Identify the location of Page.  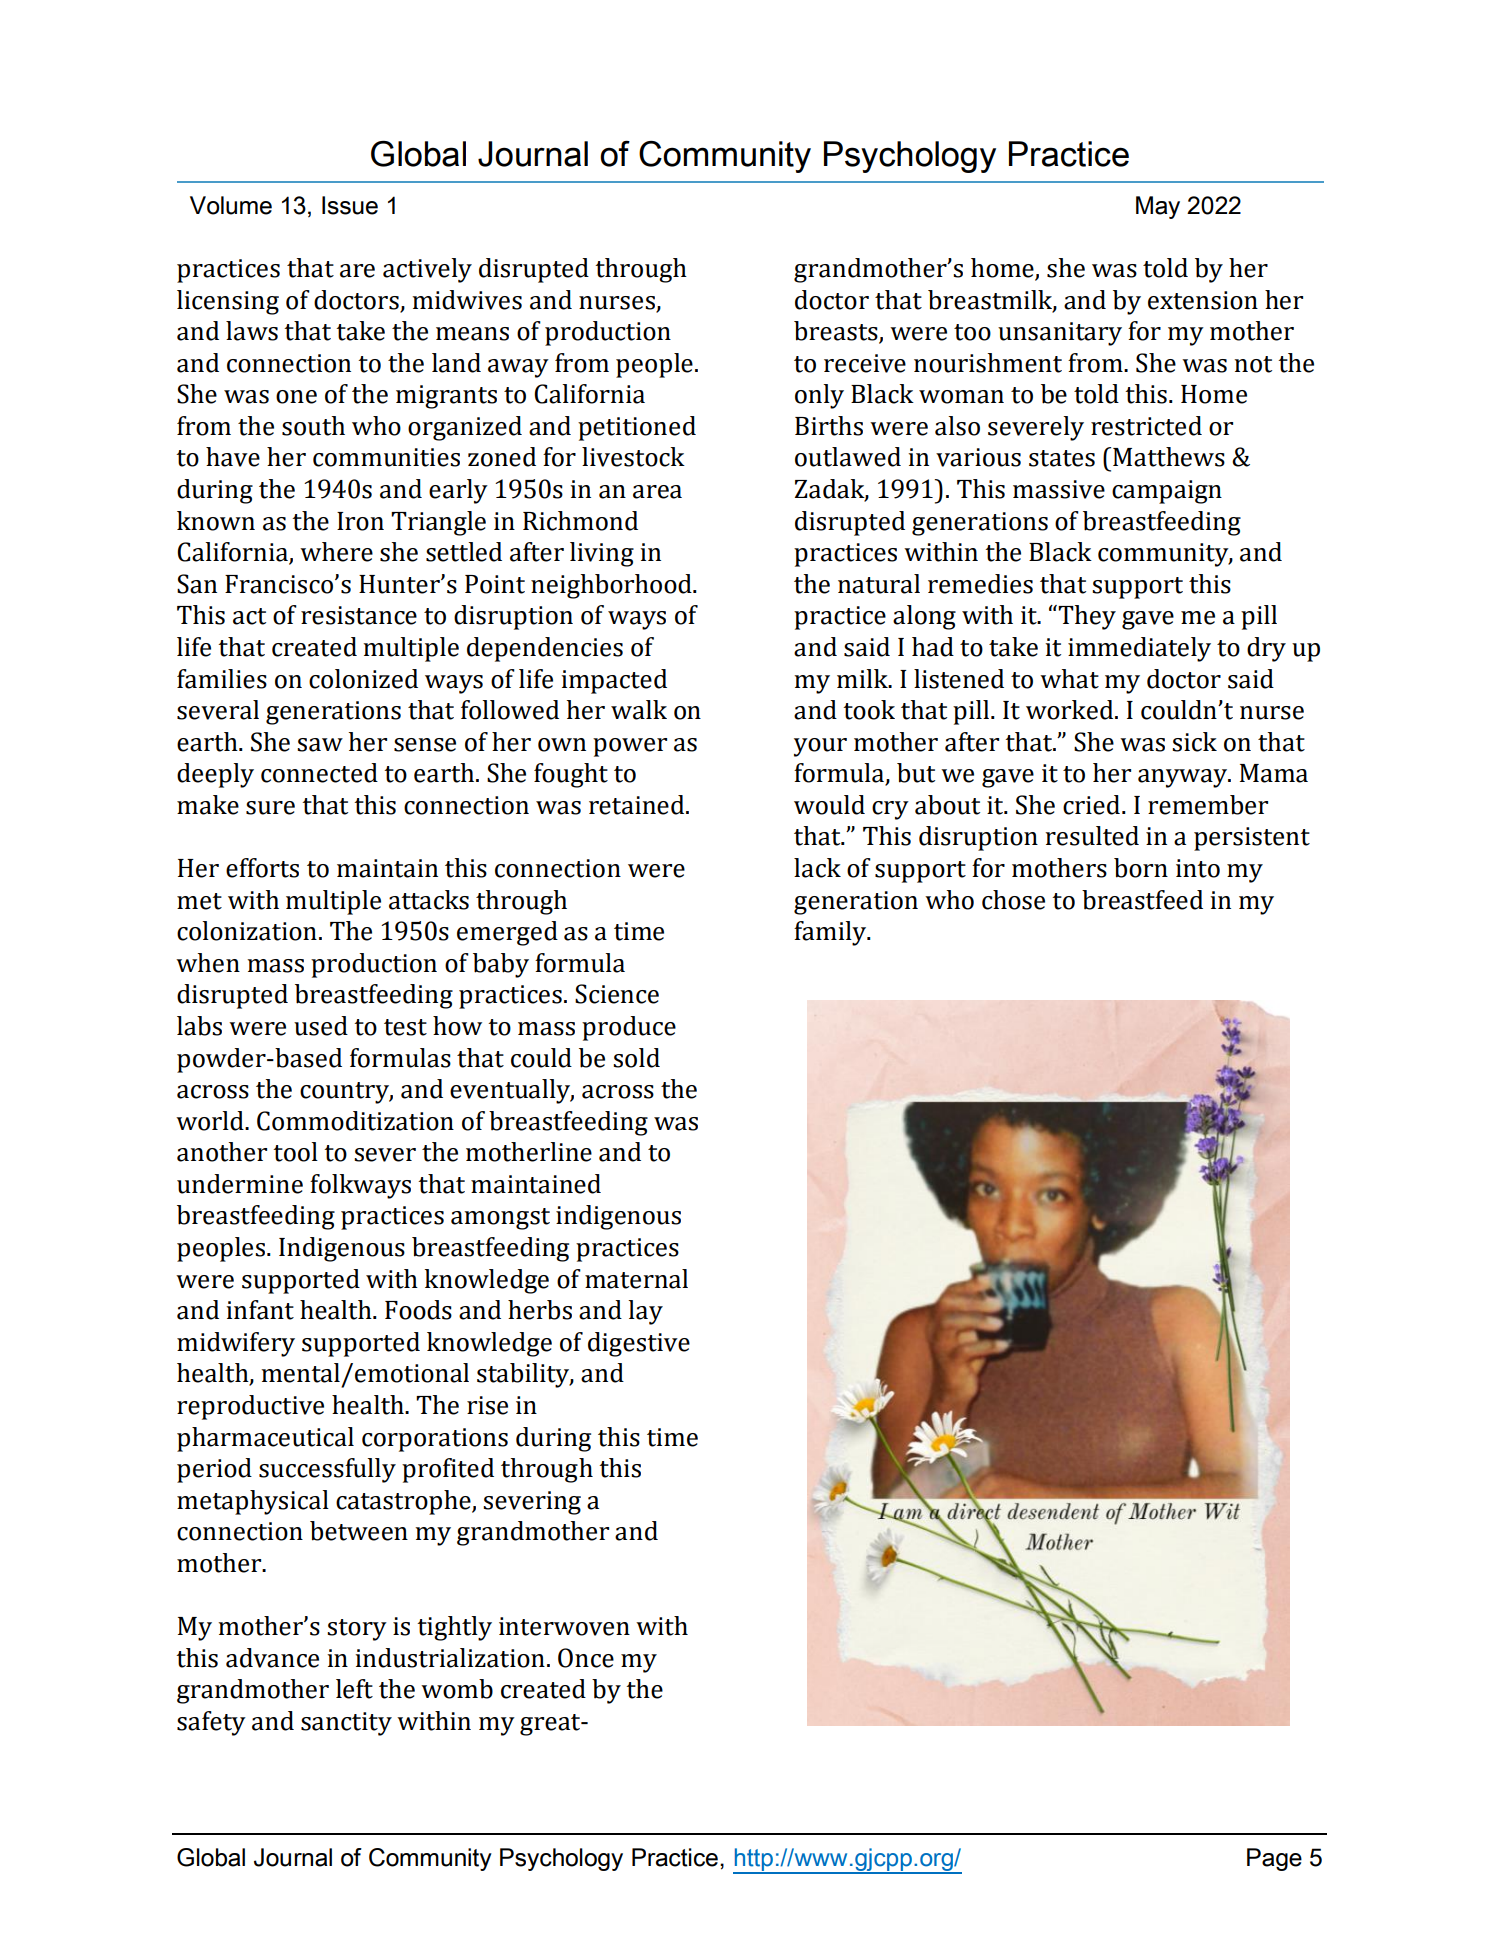
(1274, 1859).
